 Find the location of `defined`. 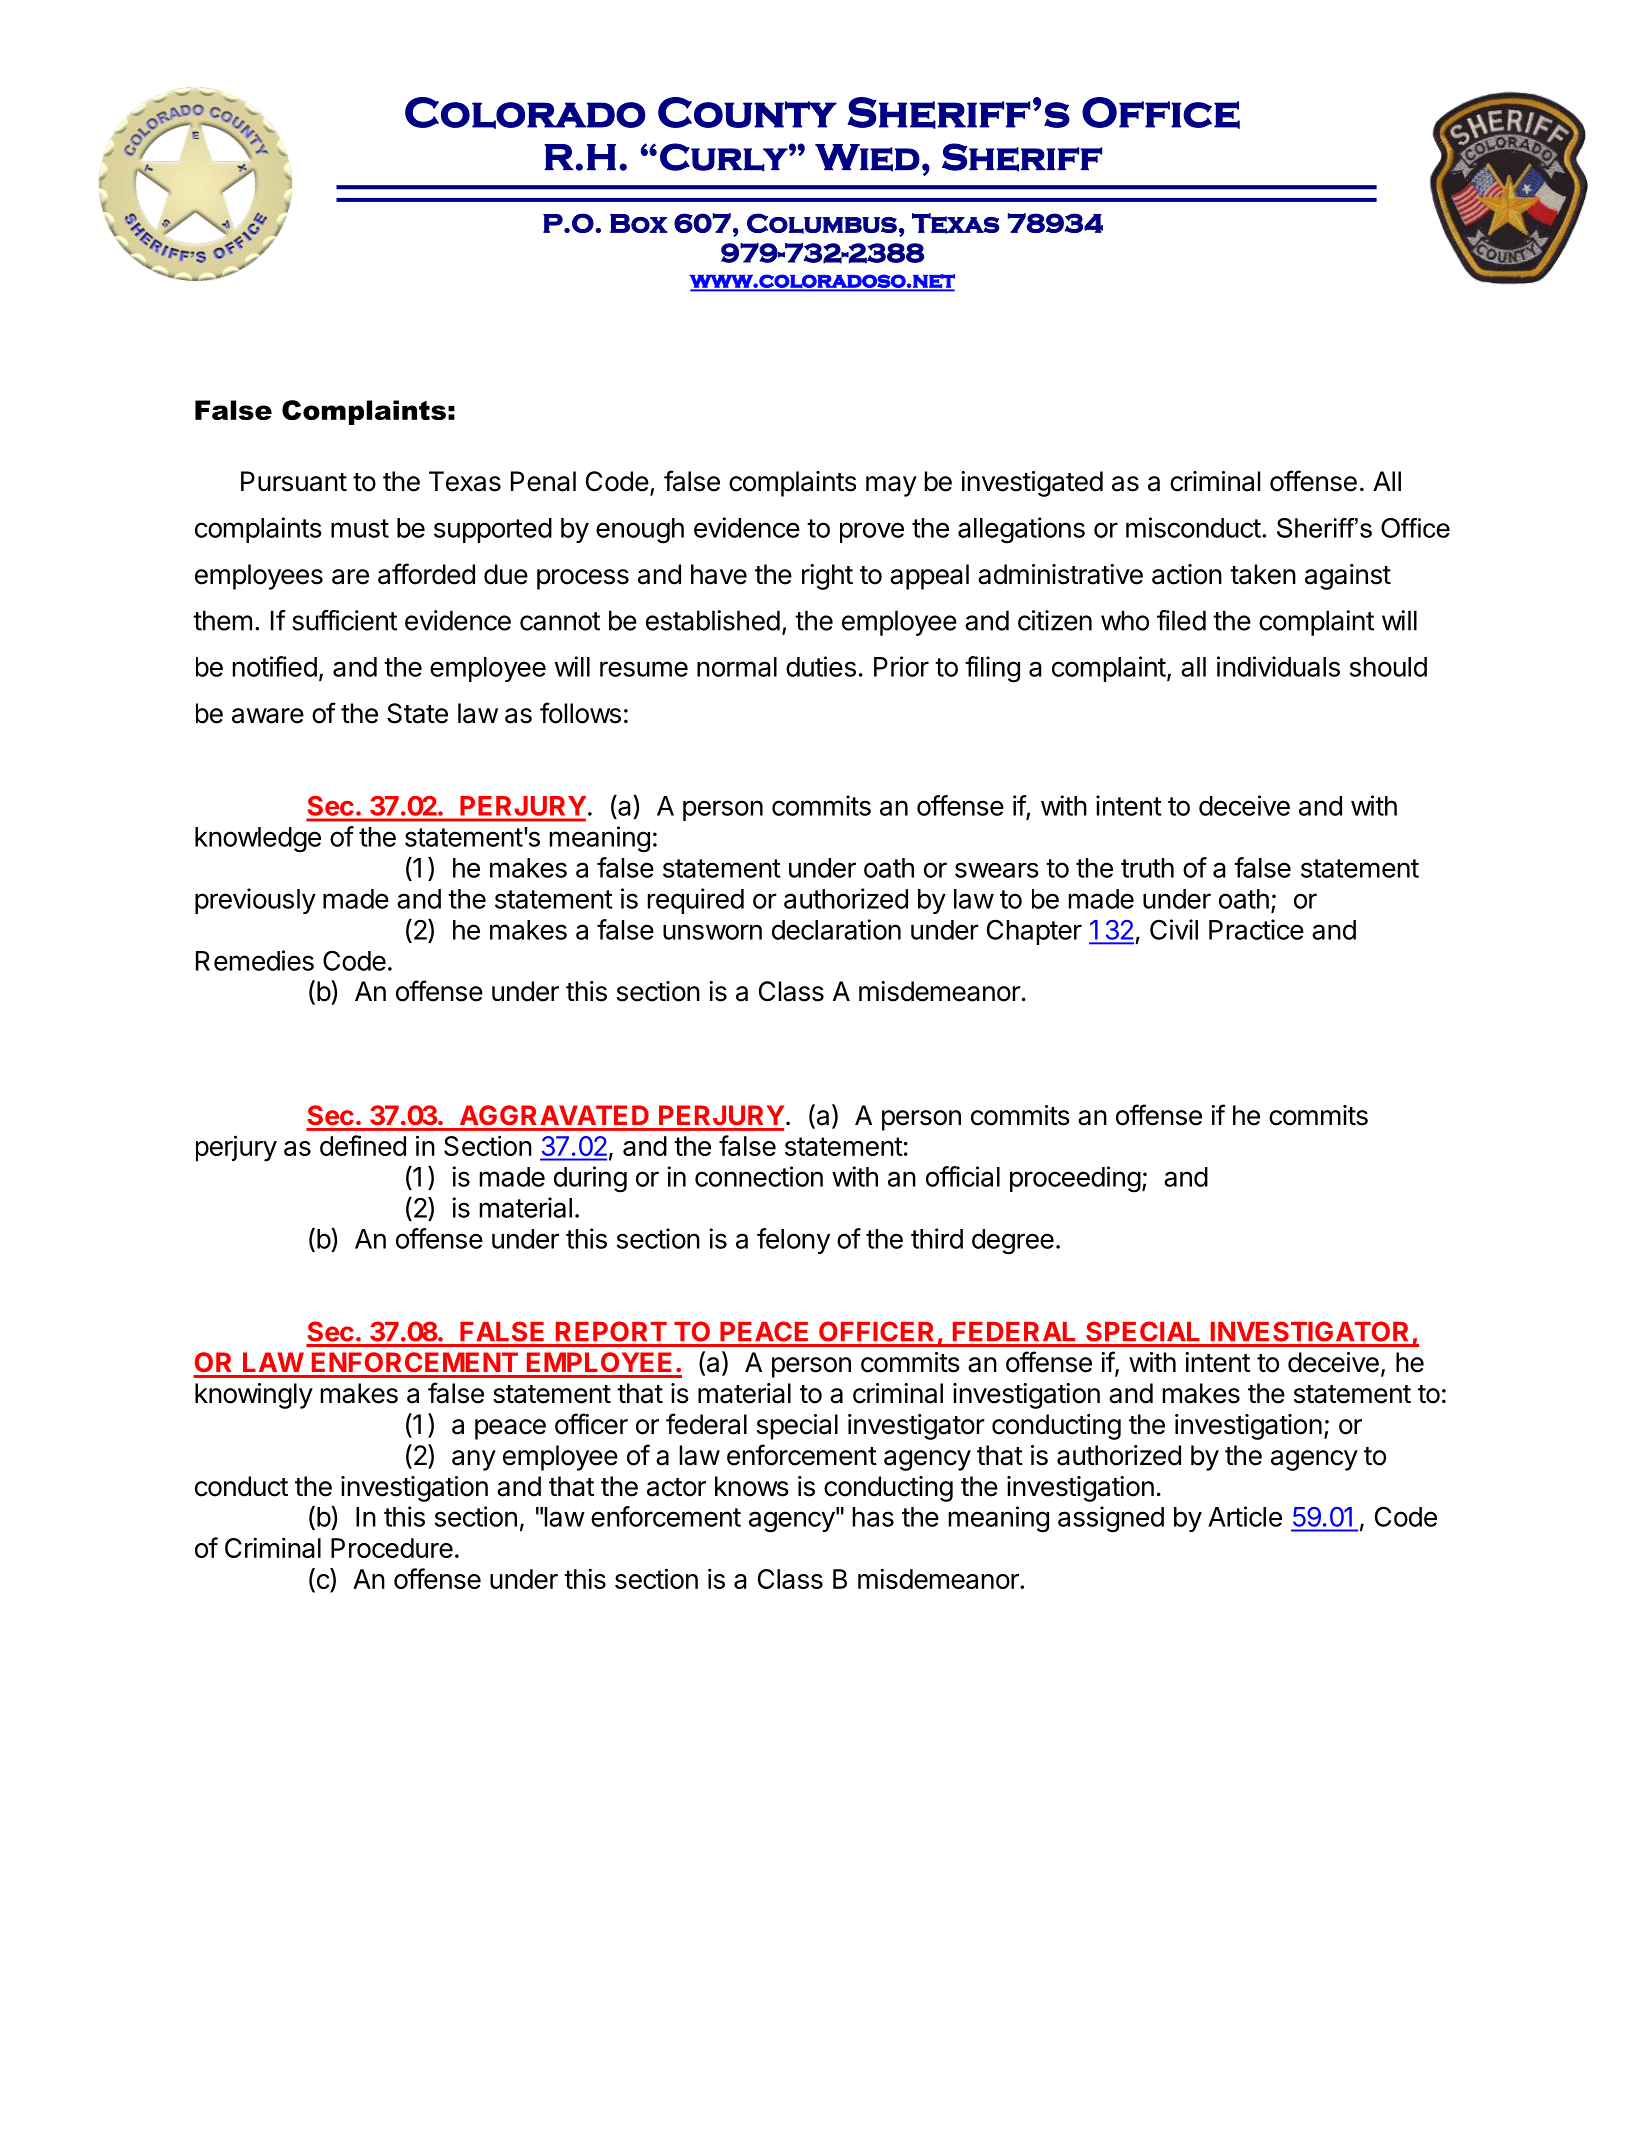

defined is located at coordinates (363, 1145).
